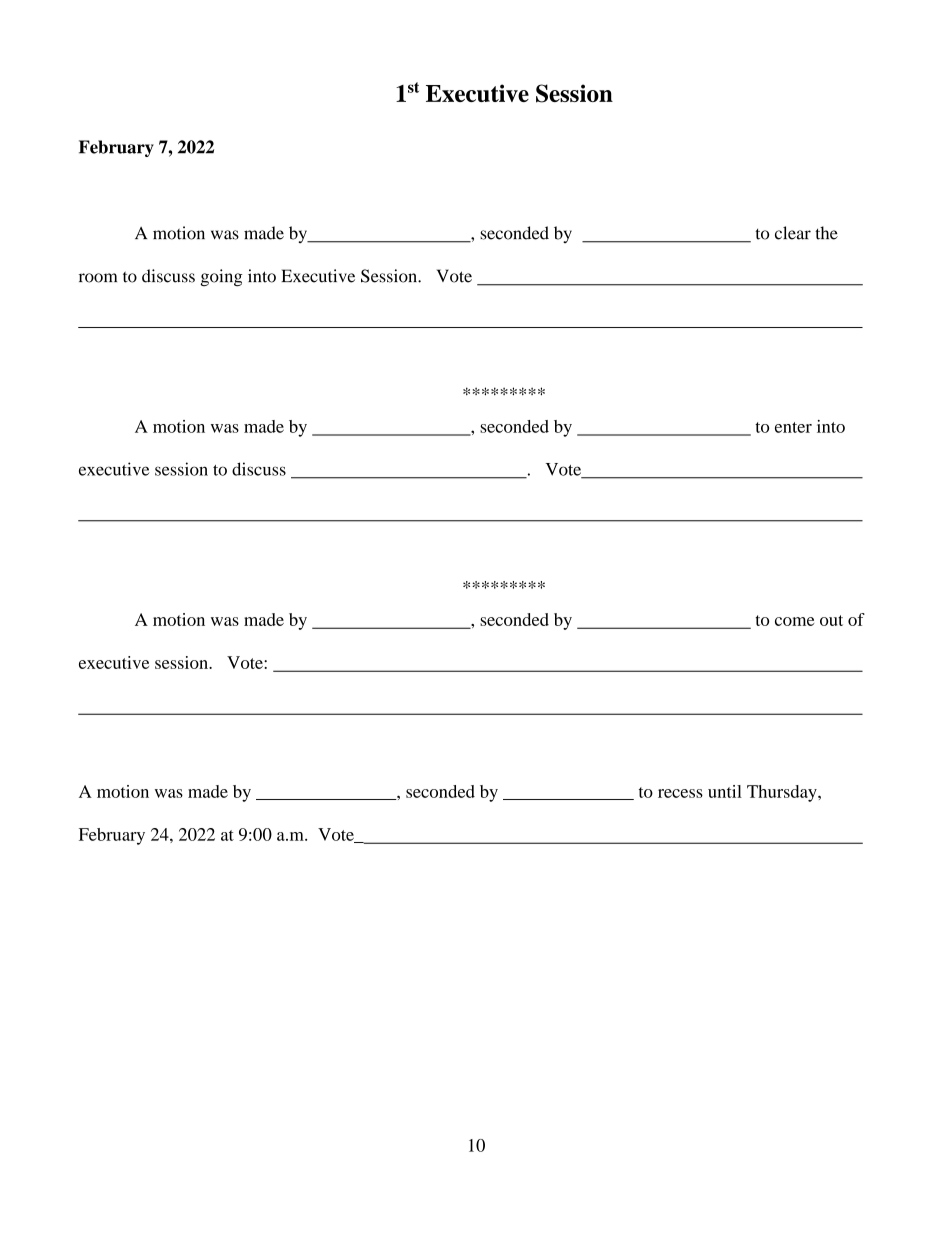 The image size is (952, 1233). What do you see at coordinates (783, 793) in the screenshot?
I see `Thursday` at bounding box center [783, 793].
